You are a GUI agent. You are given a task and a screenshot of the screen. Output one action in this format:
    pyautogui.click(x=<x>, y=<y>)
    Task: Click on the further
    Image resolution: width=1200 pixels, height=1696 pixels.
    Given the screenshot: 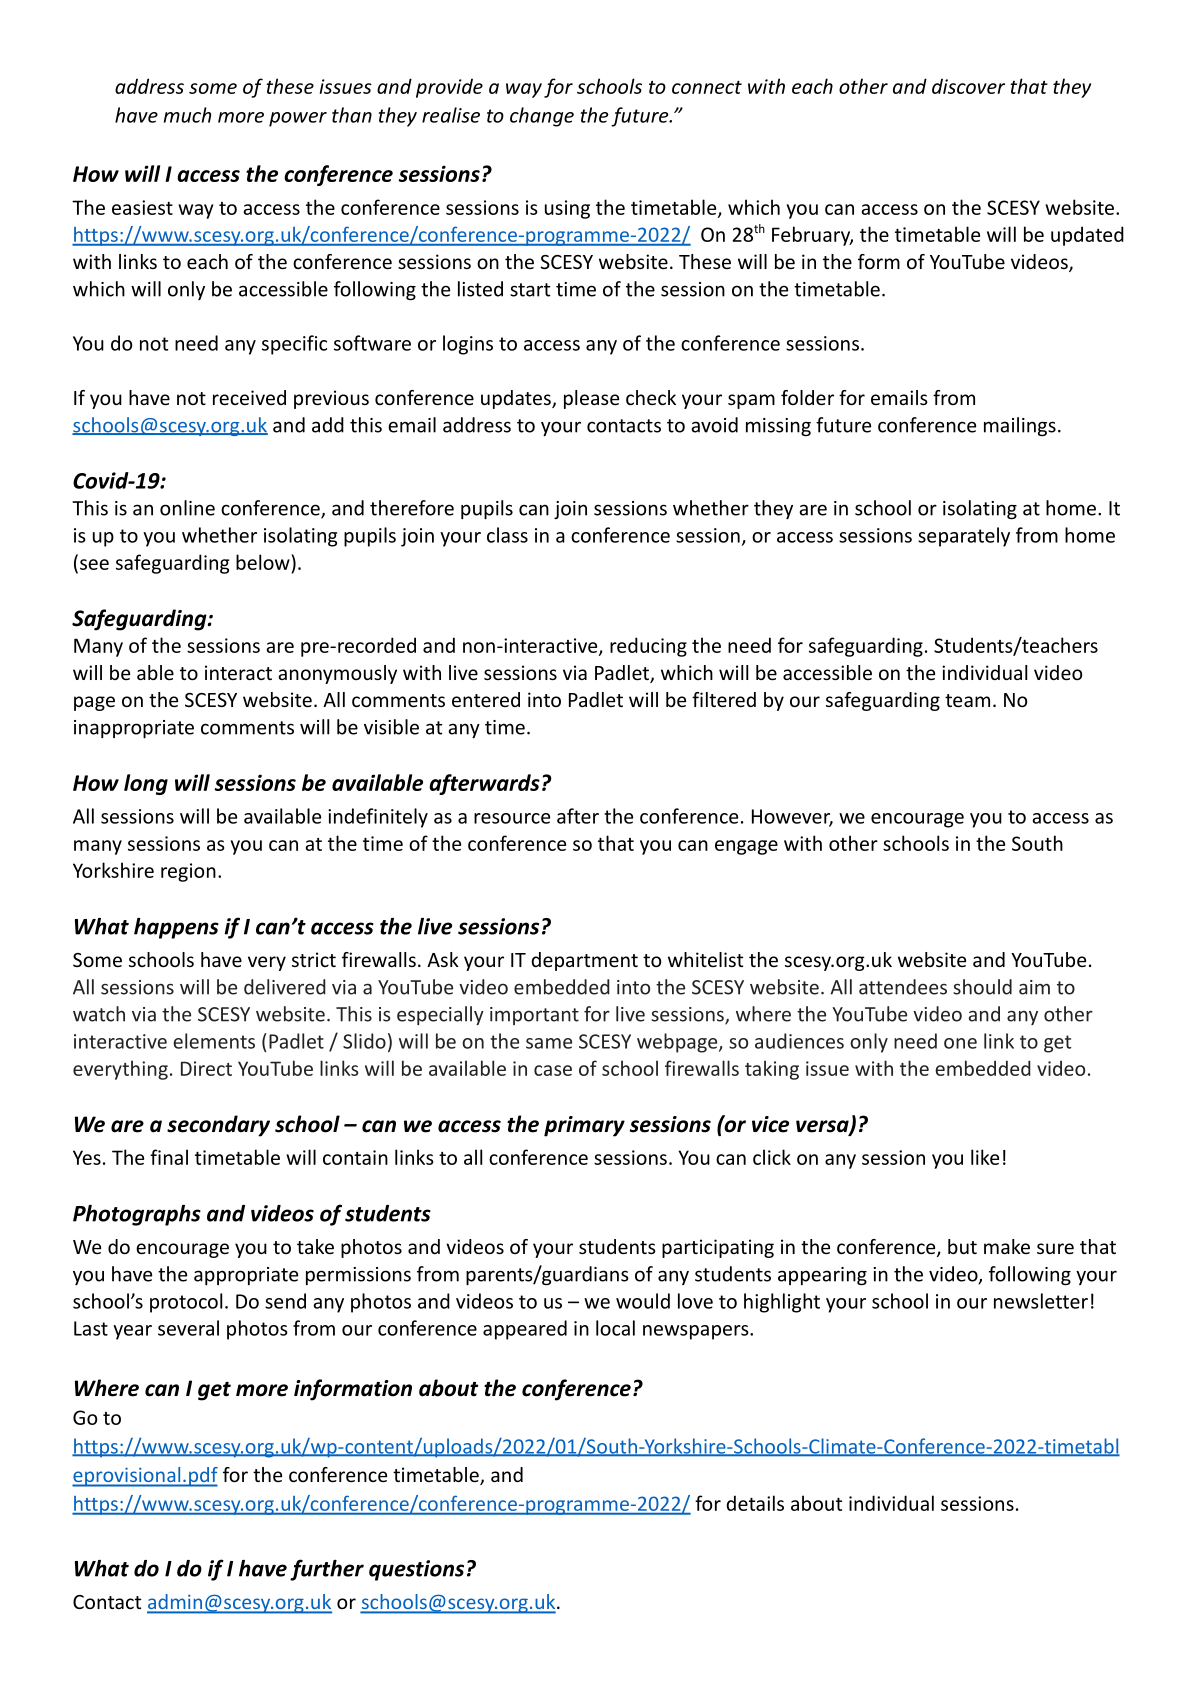 What is the action you would take?
    pyautogui.click(x=327, y=1570)
